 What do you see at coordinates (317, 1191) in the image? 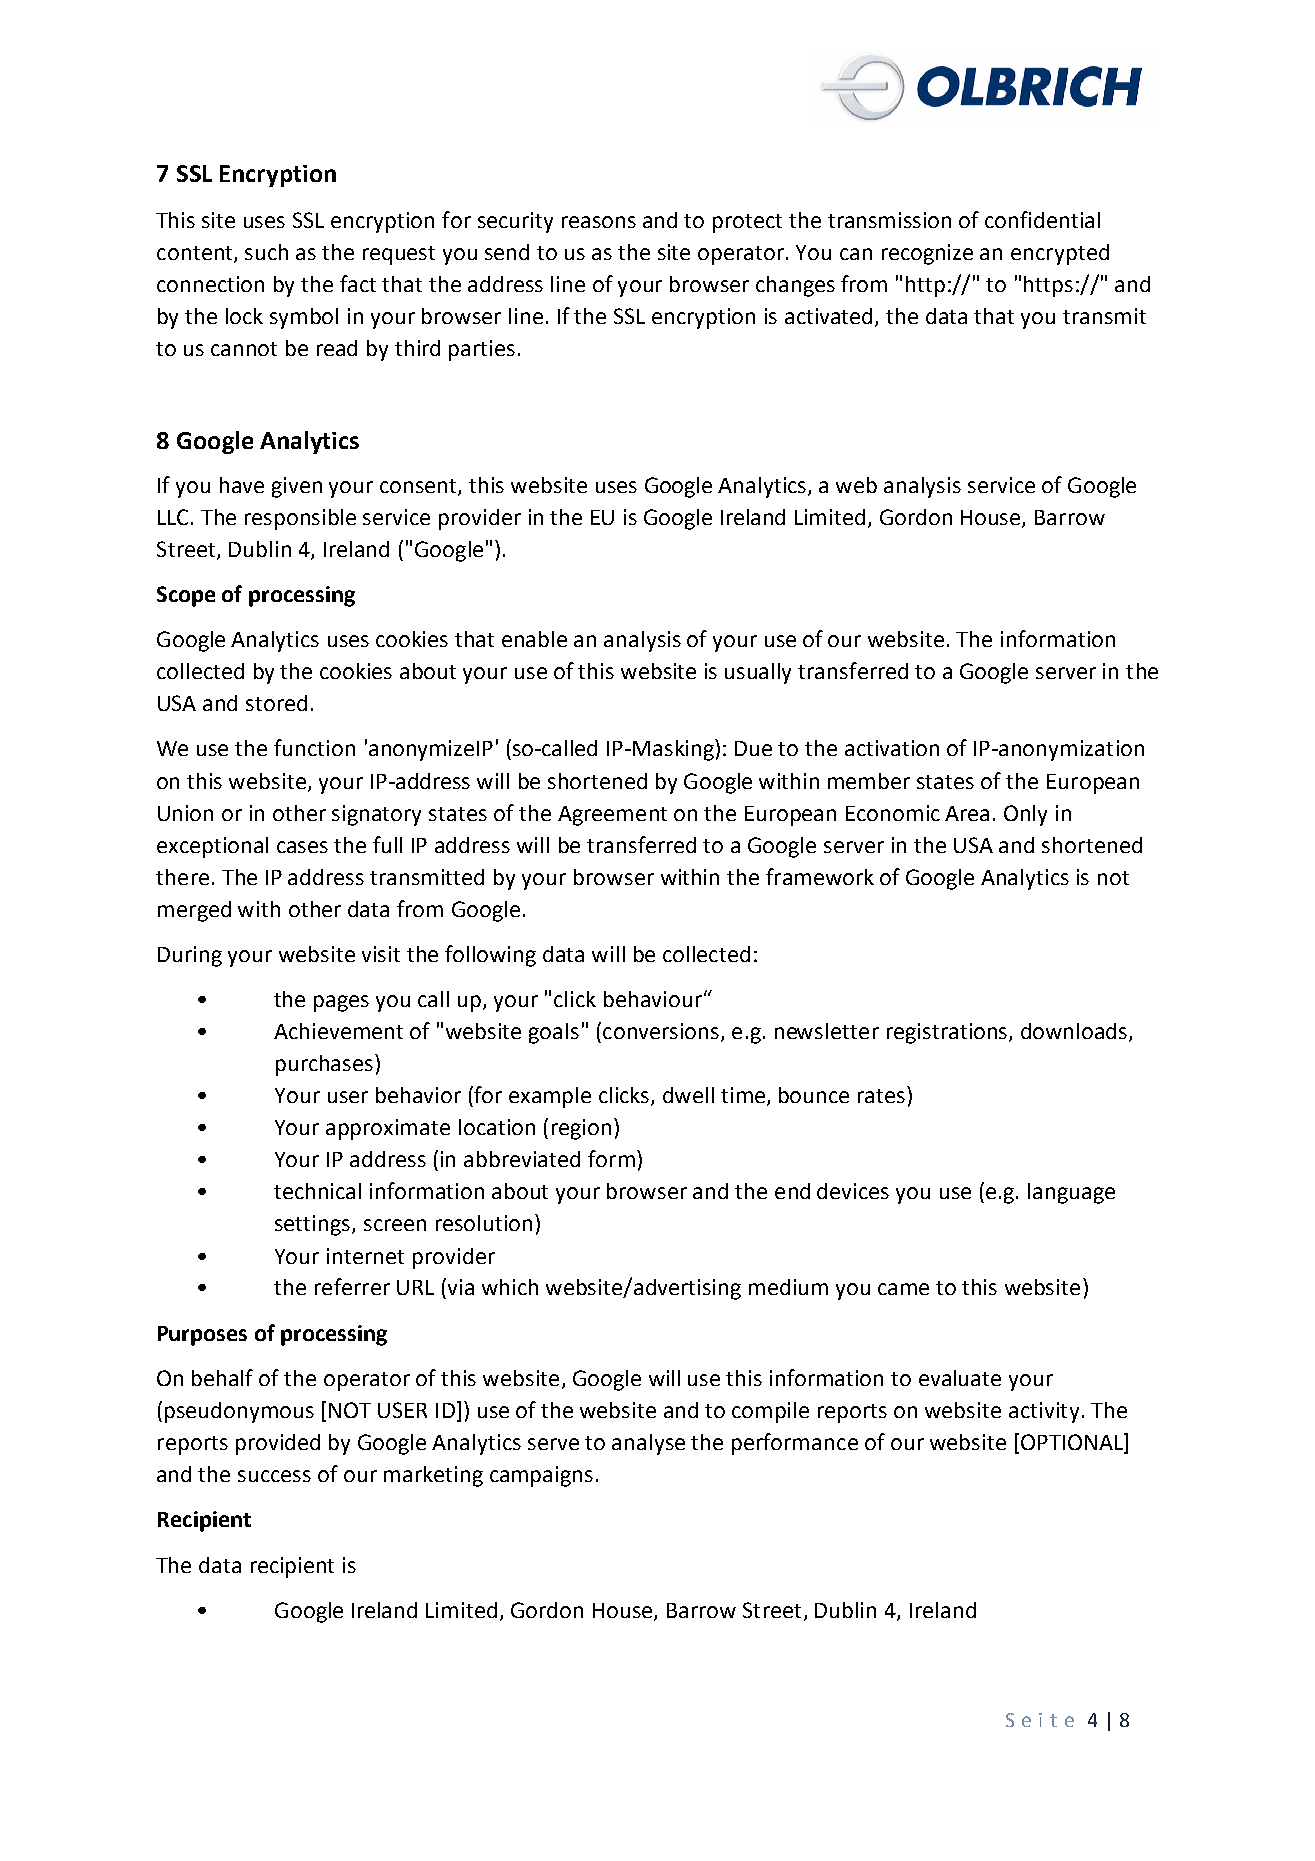
I see `technical` at bounding box center [317, 1191].
